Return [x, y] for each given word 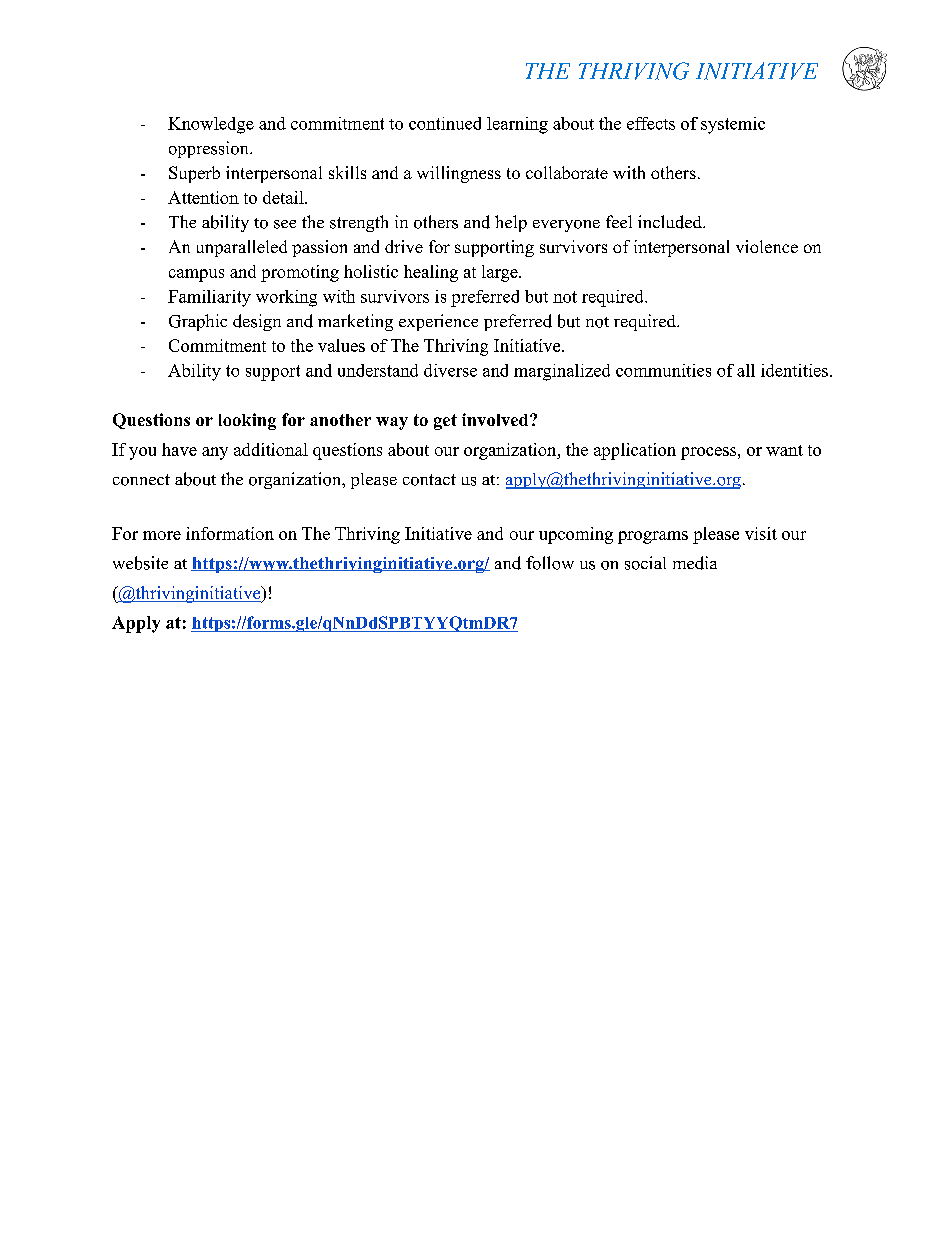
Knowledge [211, 125]
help [511, 223]
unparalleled [242, 248]
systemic [733, 125]
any [215, 453]
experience [438, 322]
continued [445, 123]
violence [767, 246]
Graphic [198, 322]
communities [663, 370]
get [445, 422]
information [230, 533]
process [708, 453]
